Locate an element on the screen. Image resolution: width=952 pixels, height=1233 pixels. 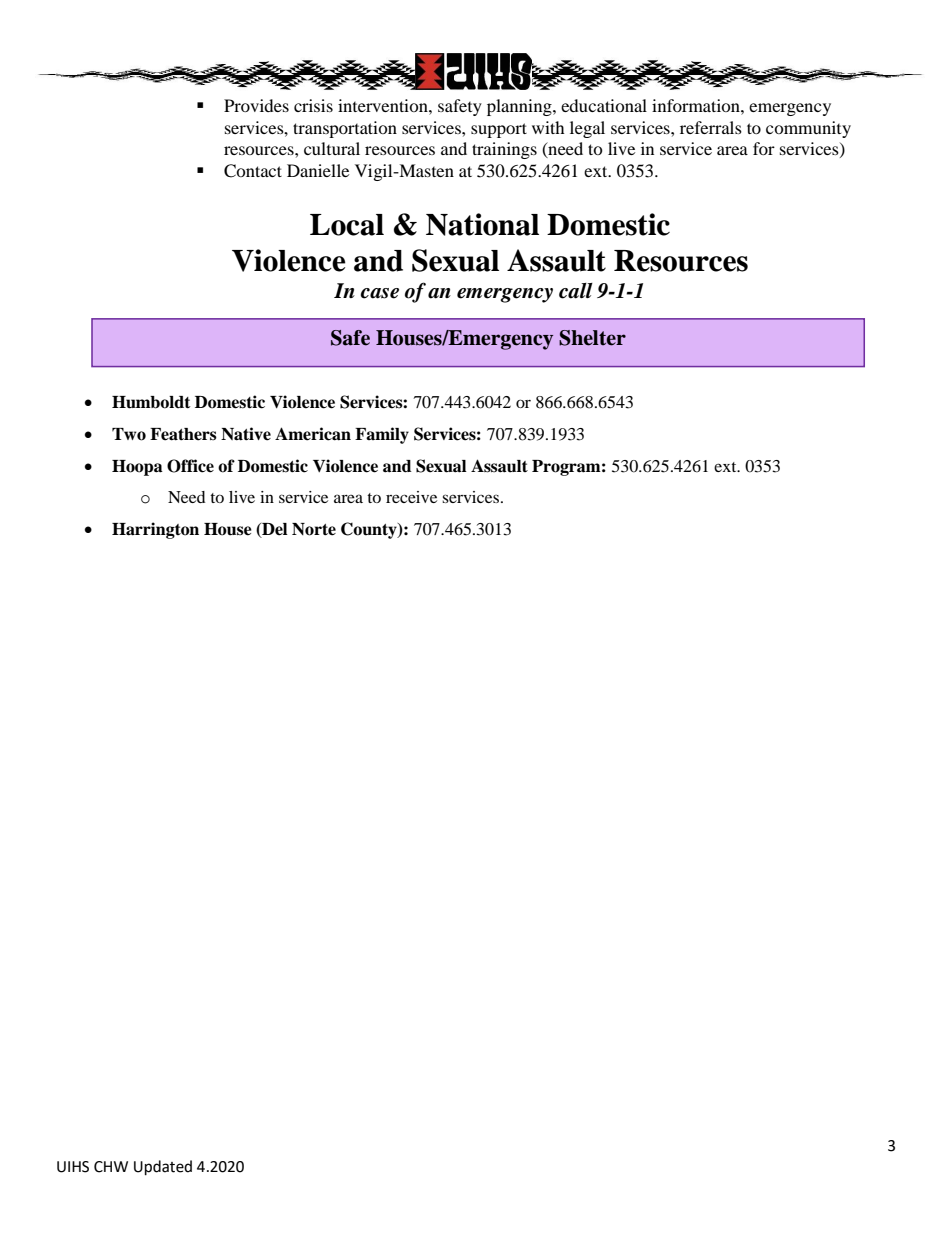
County is located at coordinates (370, 530).
